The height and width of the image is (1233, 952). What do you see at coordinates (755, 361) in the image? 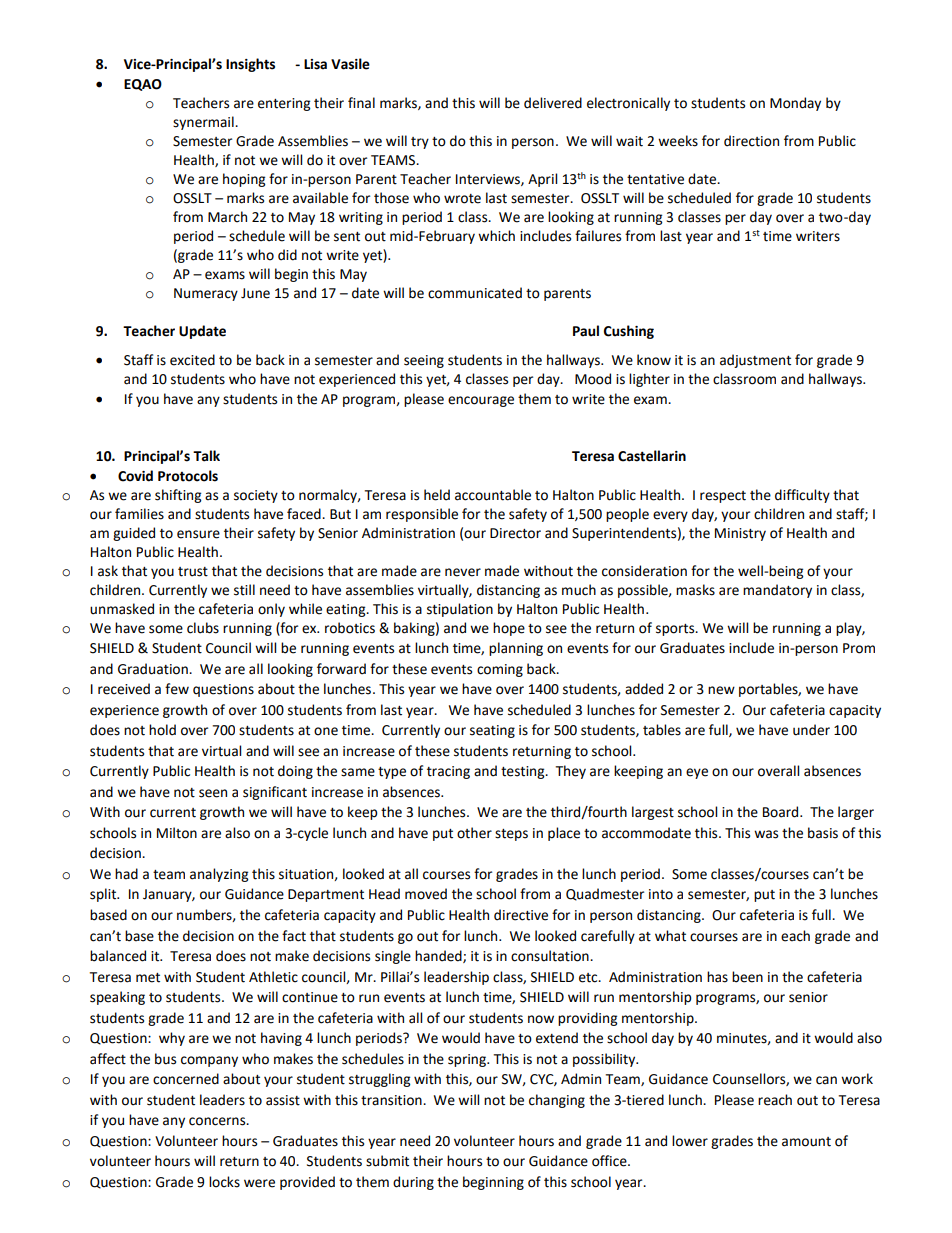
I see `adjustment` at bounding box center [755, 361].
